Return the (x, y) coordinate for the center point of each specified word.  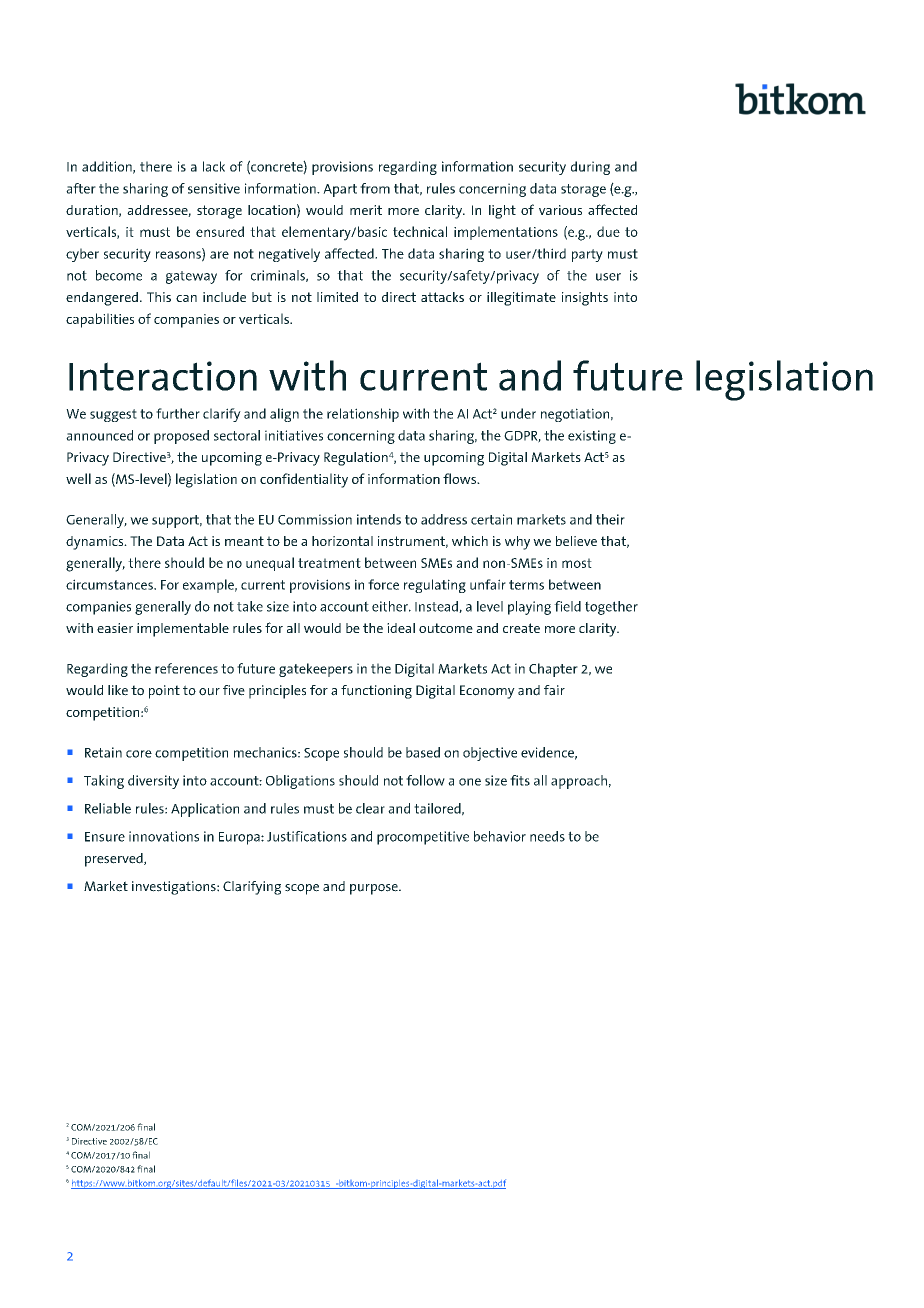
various (560, 210)
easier (115, 628)
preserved (115, 860)
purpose (375, 889)
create (521, 628)
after (81, 188)
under (518, 413)
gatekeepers (316, 670)
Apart (340, 190)
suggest (113, 415)
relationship (363, 415)
